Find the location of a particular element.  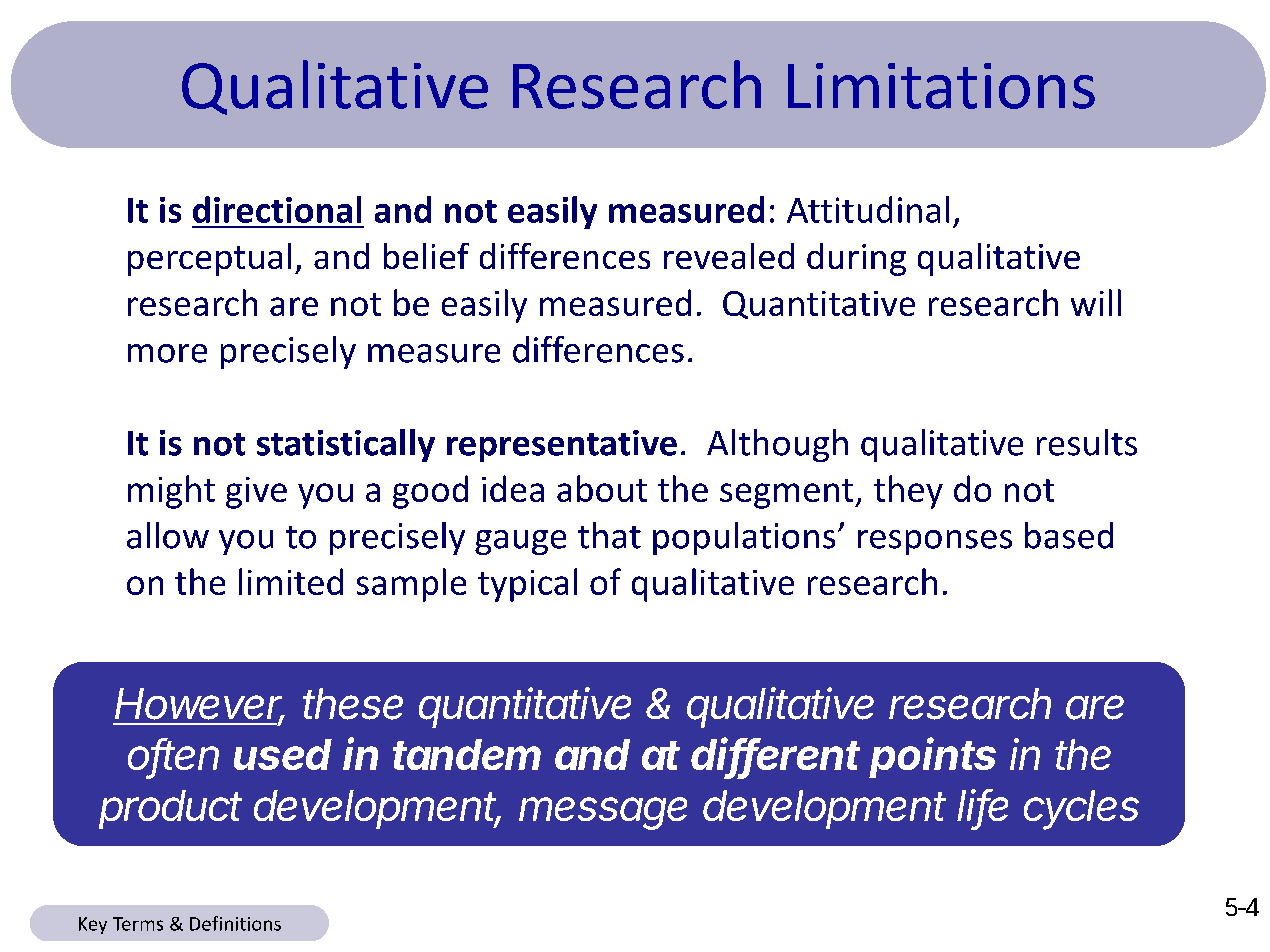

responses is located at coordinates (935, 542).
